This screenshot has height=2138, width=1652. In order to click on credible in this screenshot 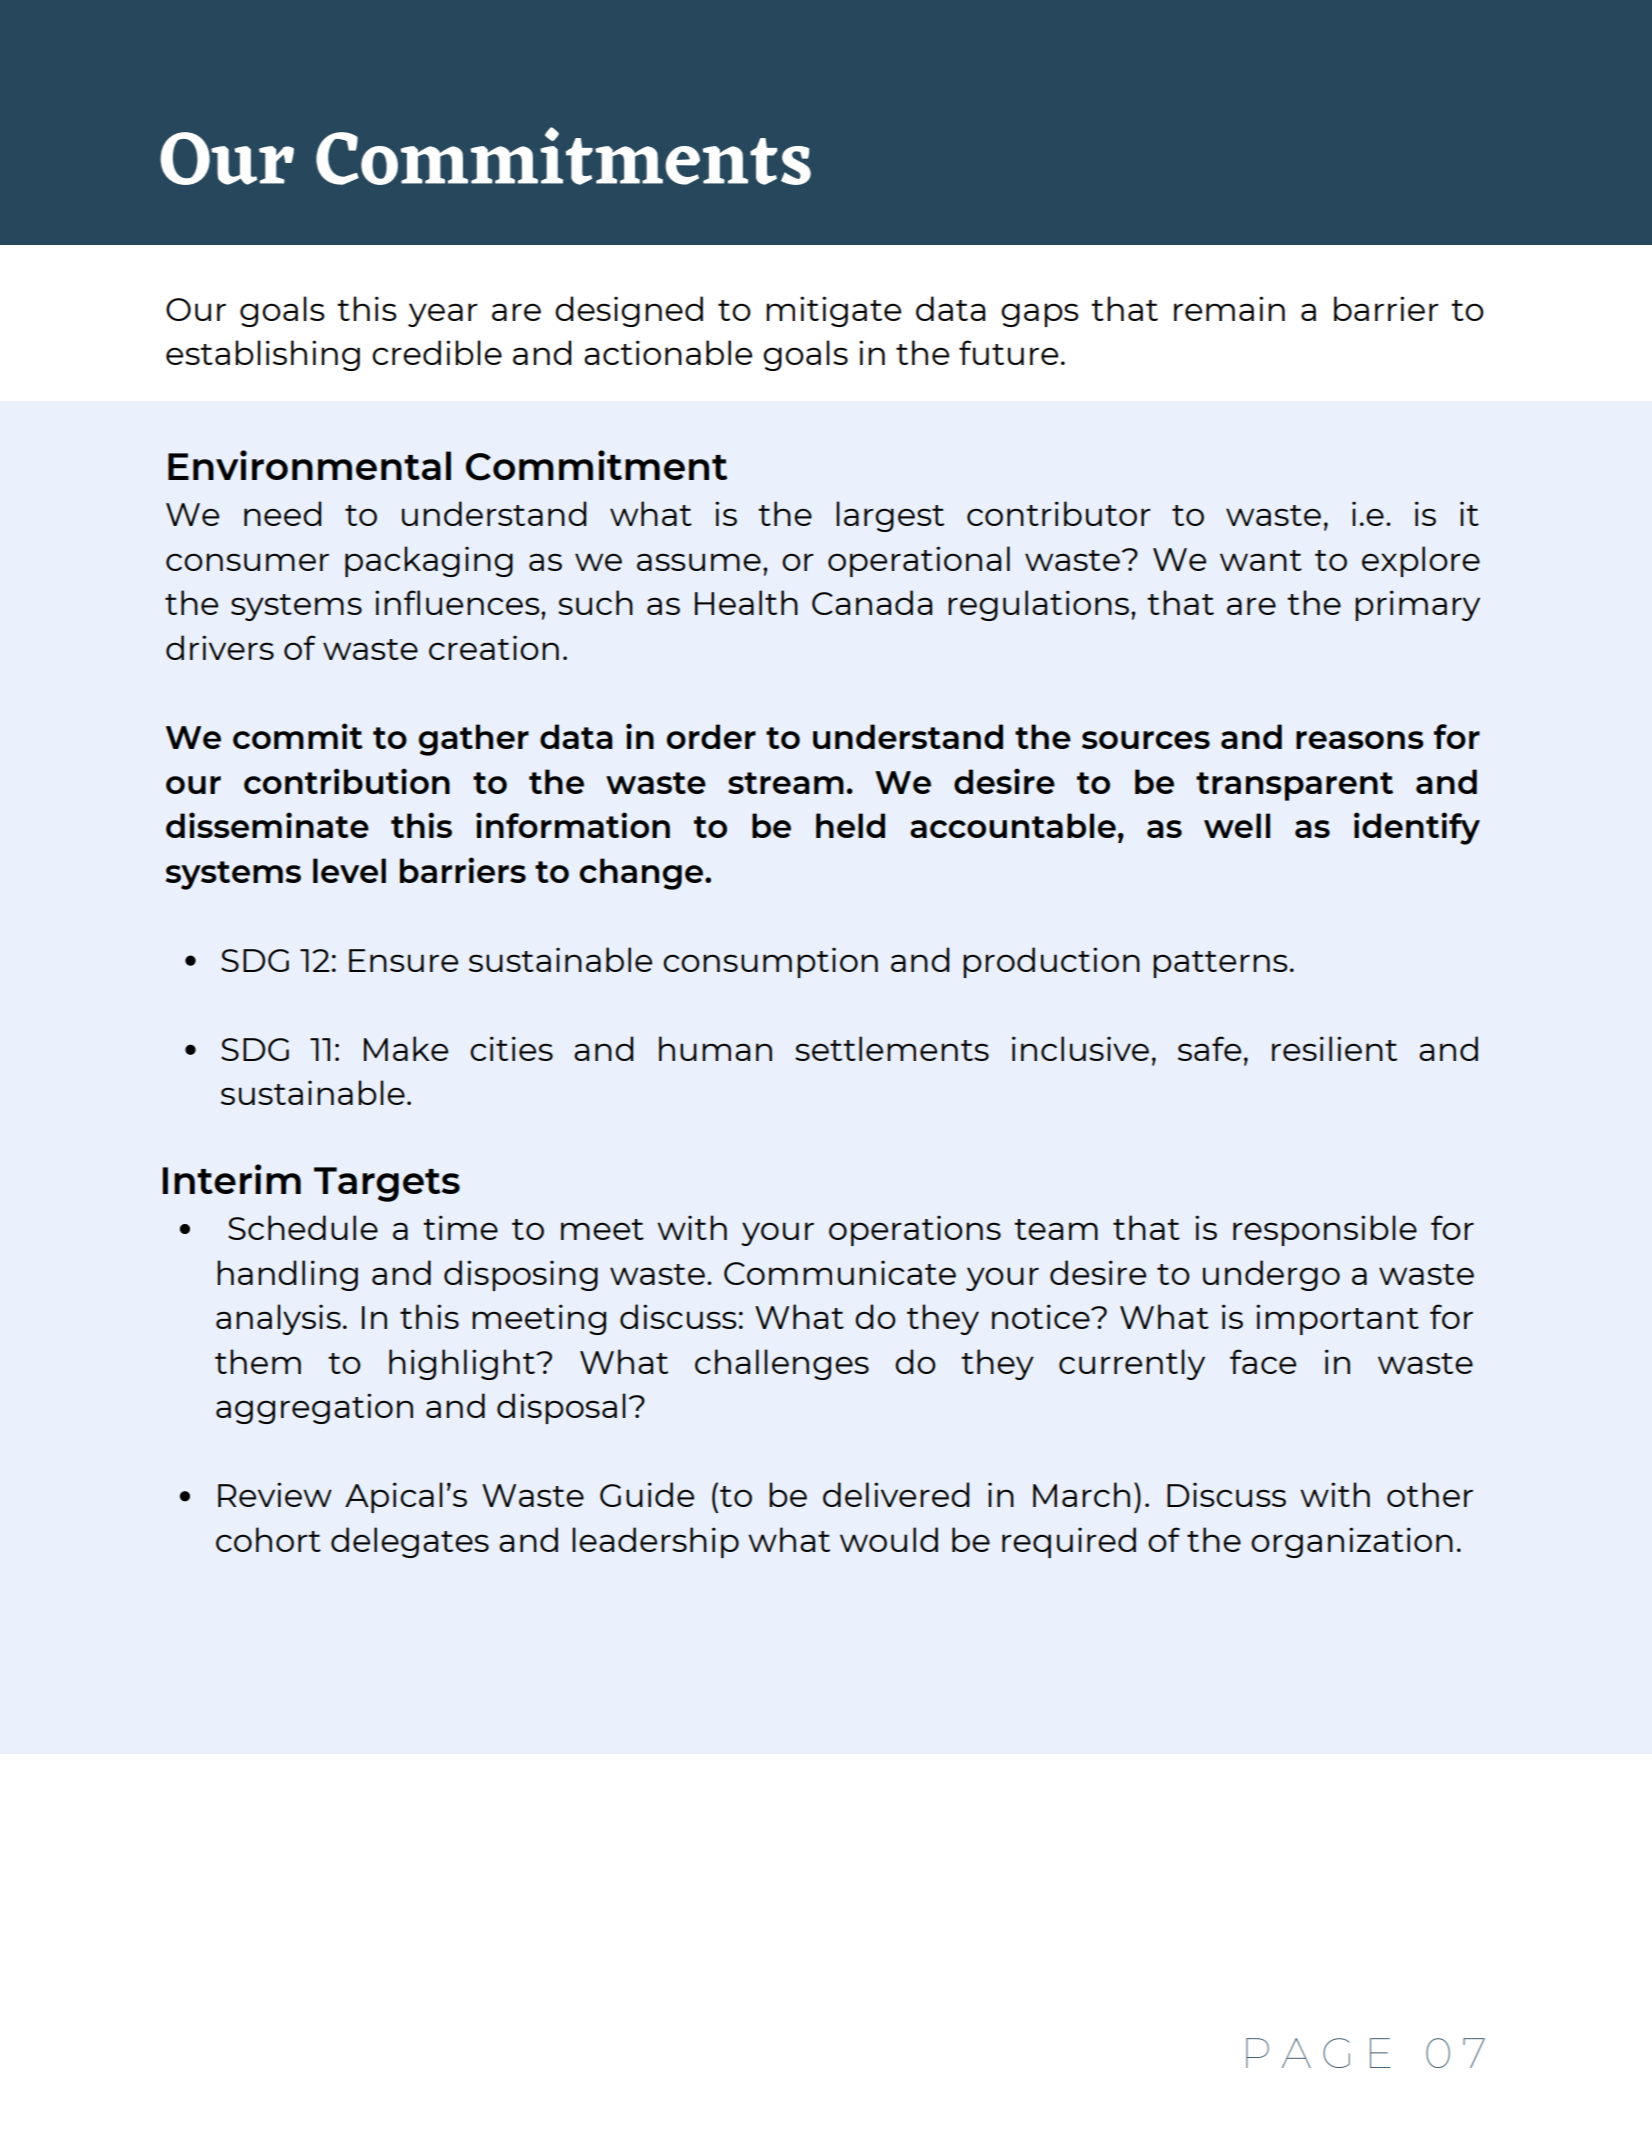, I will do `click(437, 352)`.
